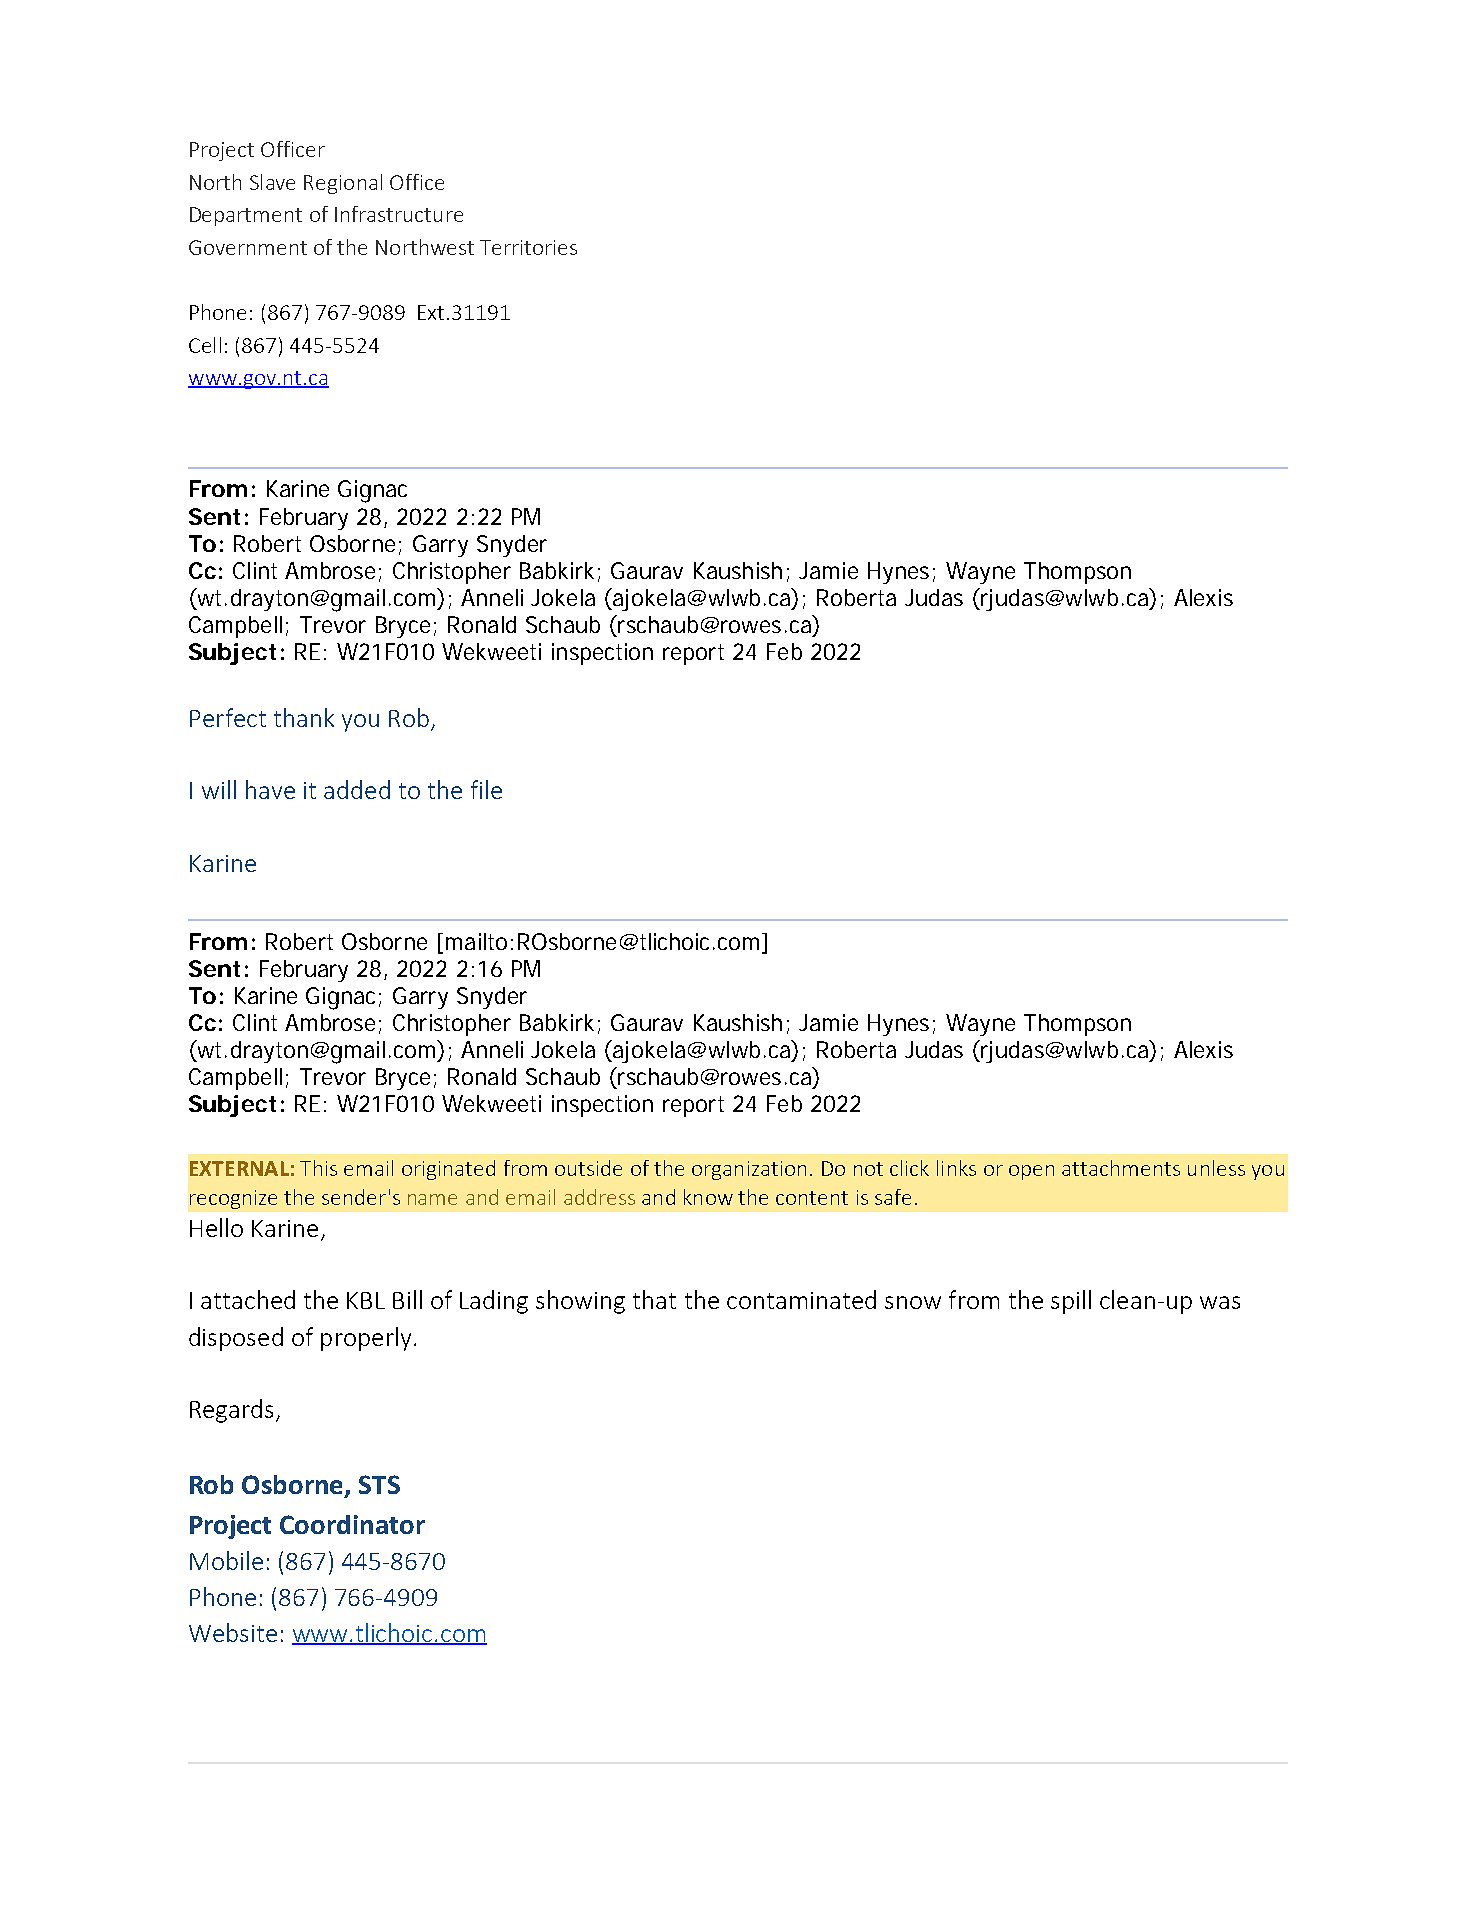  Describe the element at coordinates (357, 789) in the image. I see `added` at that location.
